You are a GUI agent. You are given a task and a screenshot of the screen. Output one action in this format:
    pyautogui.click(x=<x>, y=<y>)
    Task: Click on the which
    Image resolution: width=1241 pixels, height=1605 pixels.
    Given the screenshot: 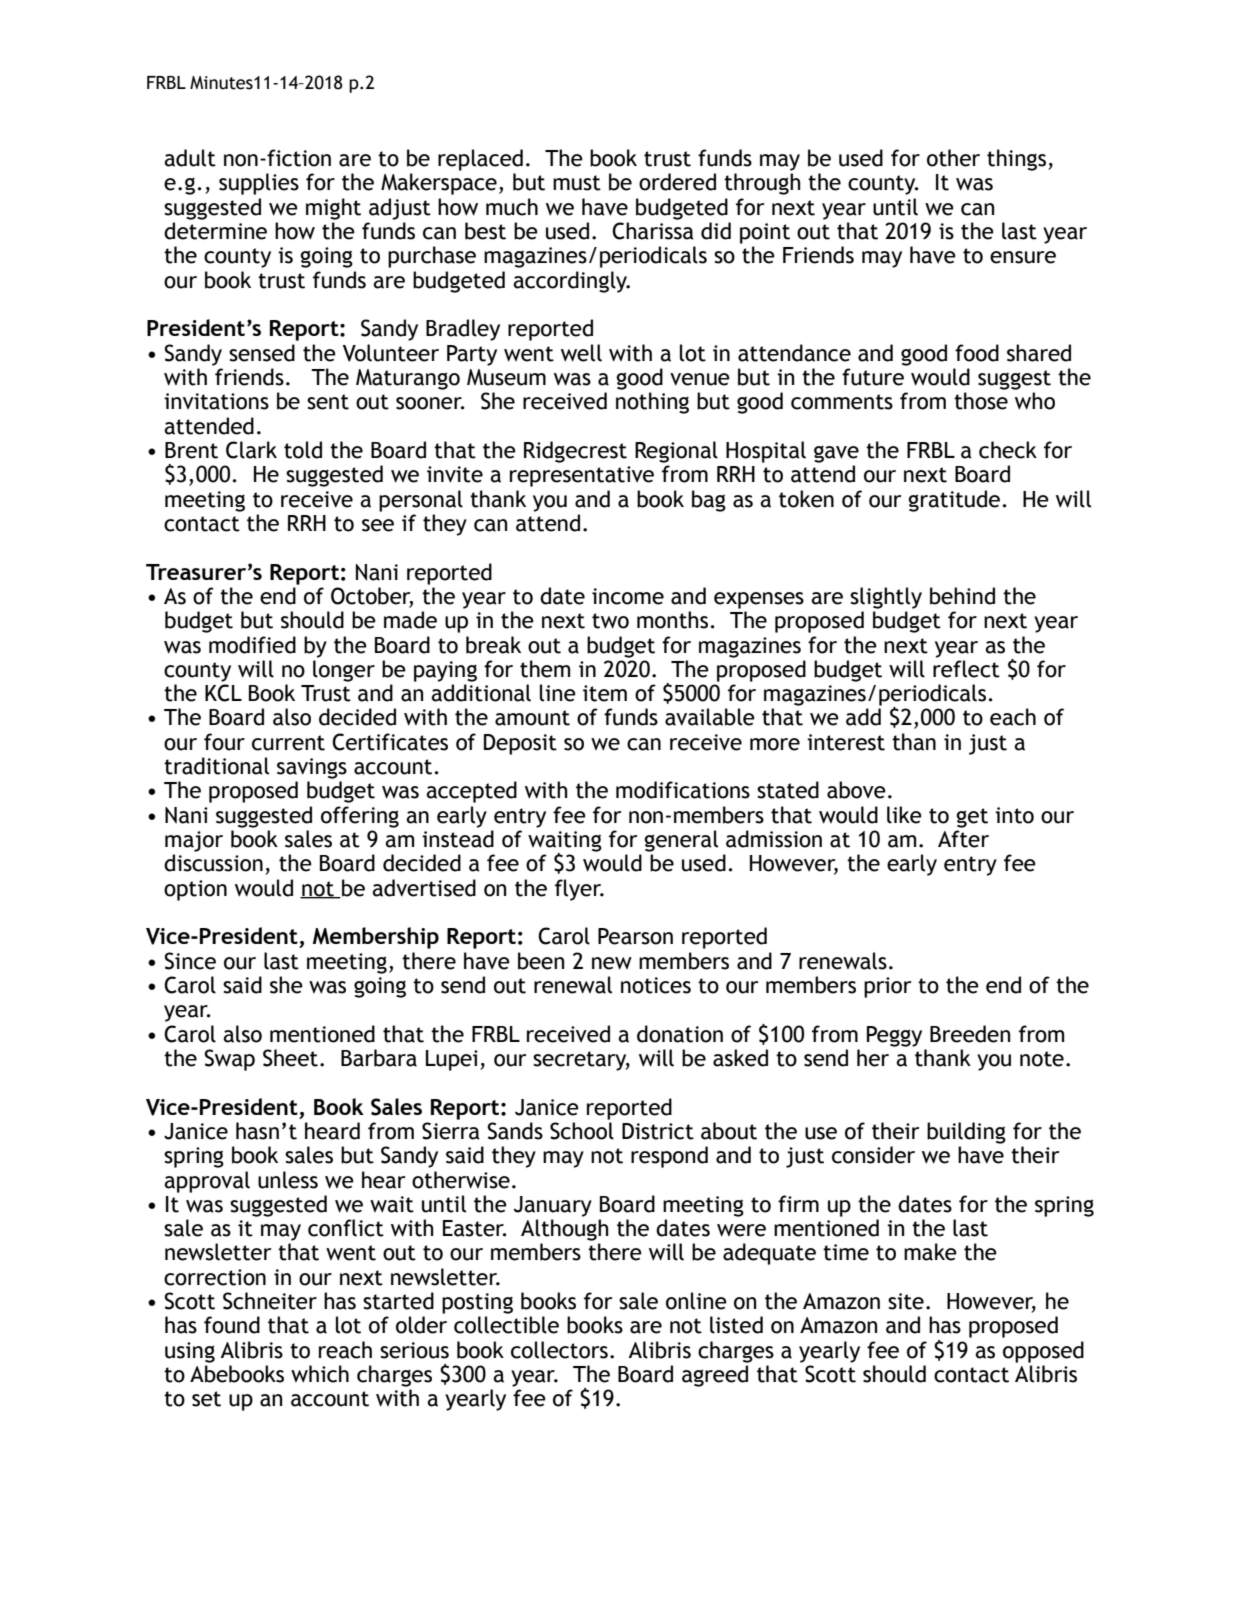 What is the action you would take?
    pyautogui.click(x=320, y=1374)
